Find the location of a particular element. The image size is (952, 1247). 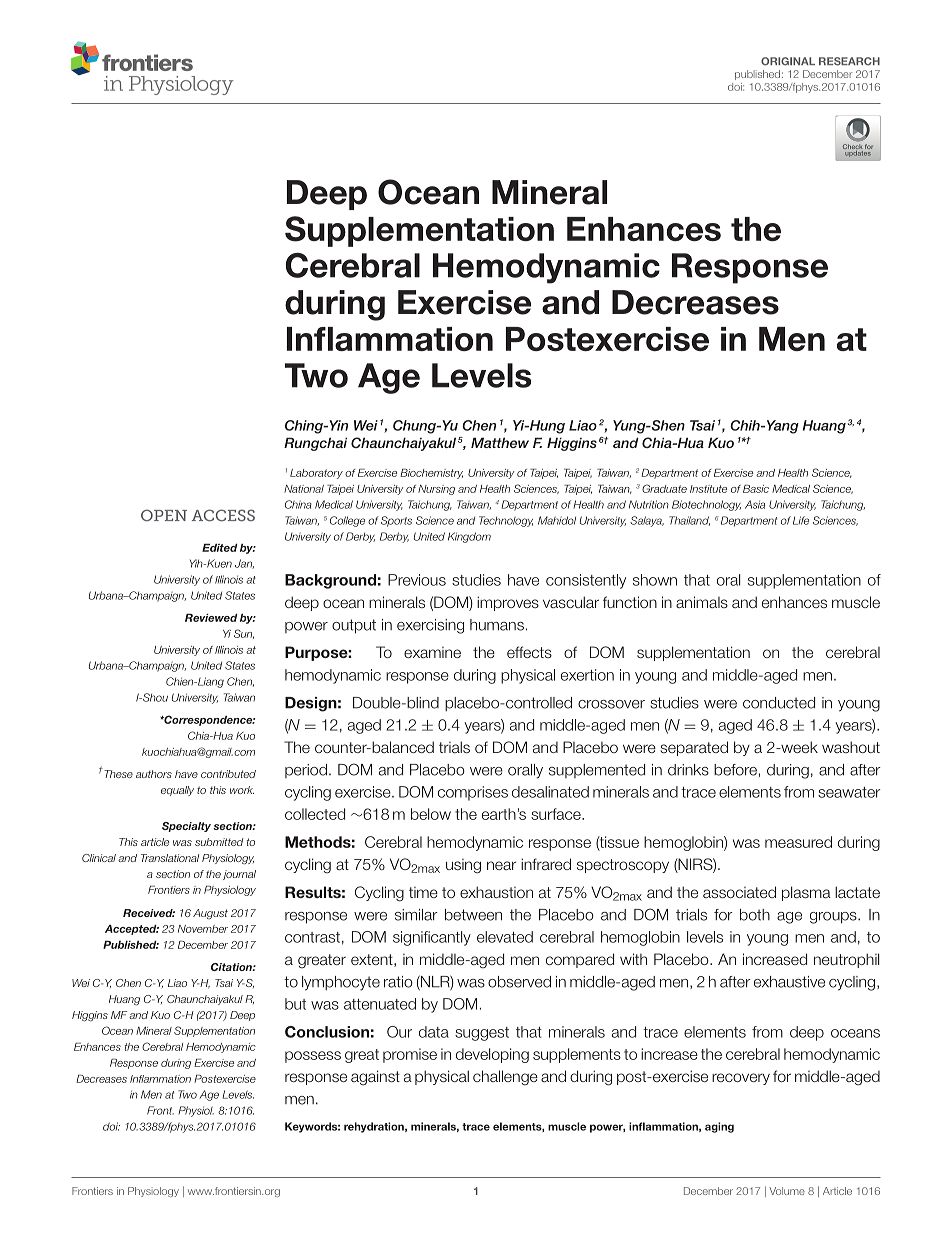

ORIGINAL is located at coordinates (788, 61).
